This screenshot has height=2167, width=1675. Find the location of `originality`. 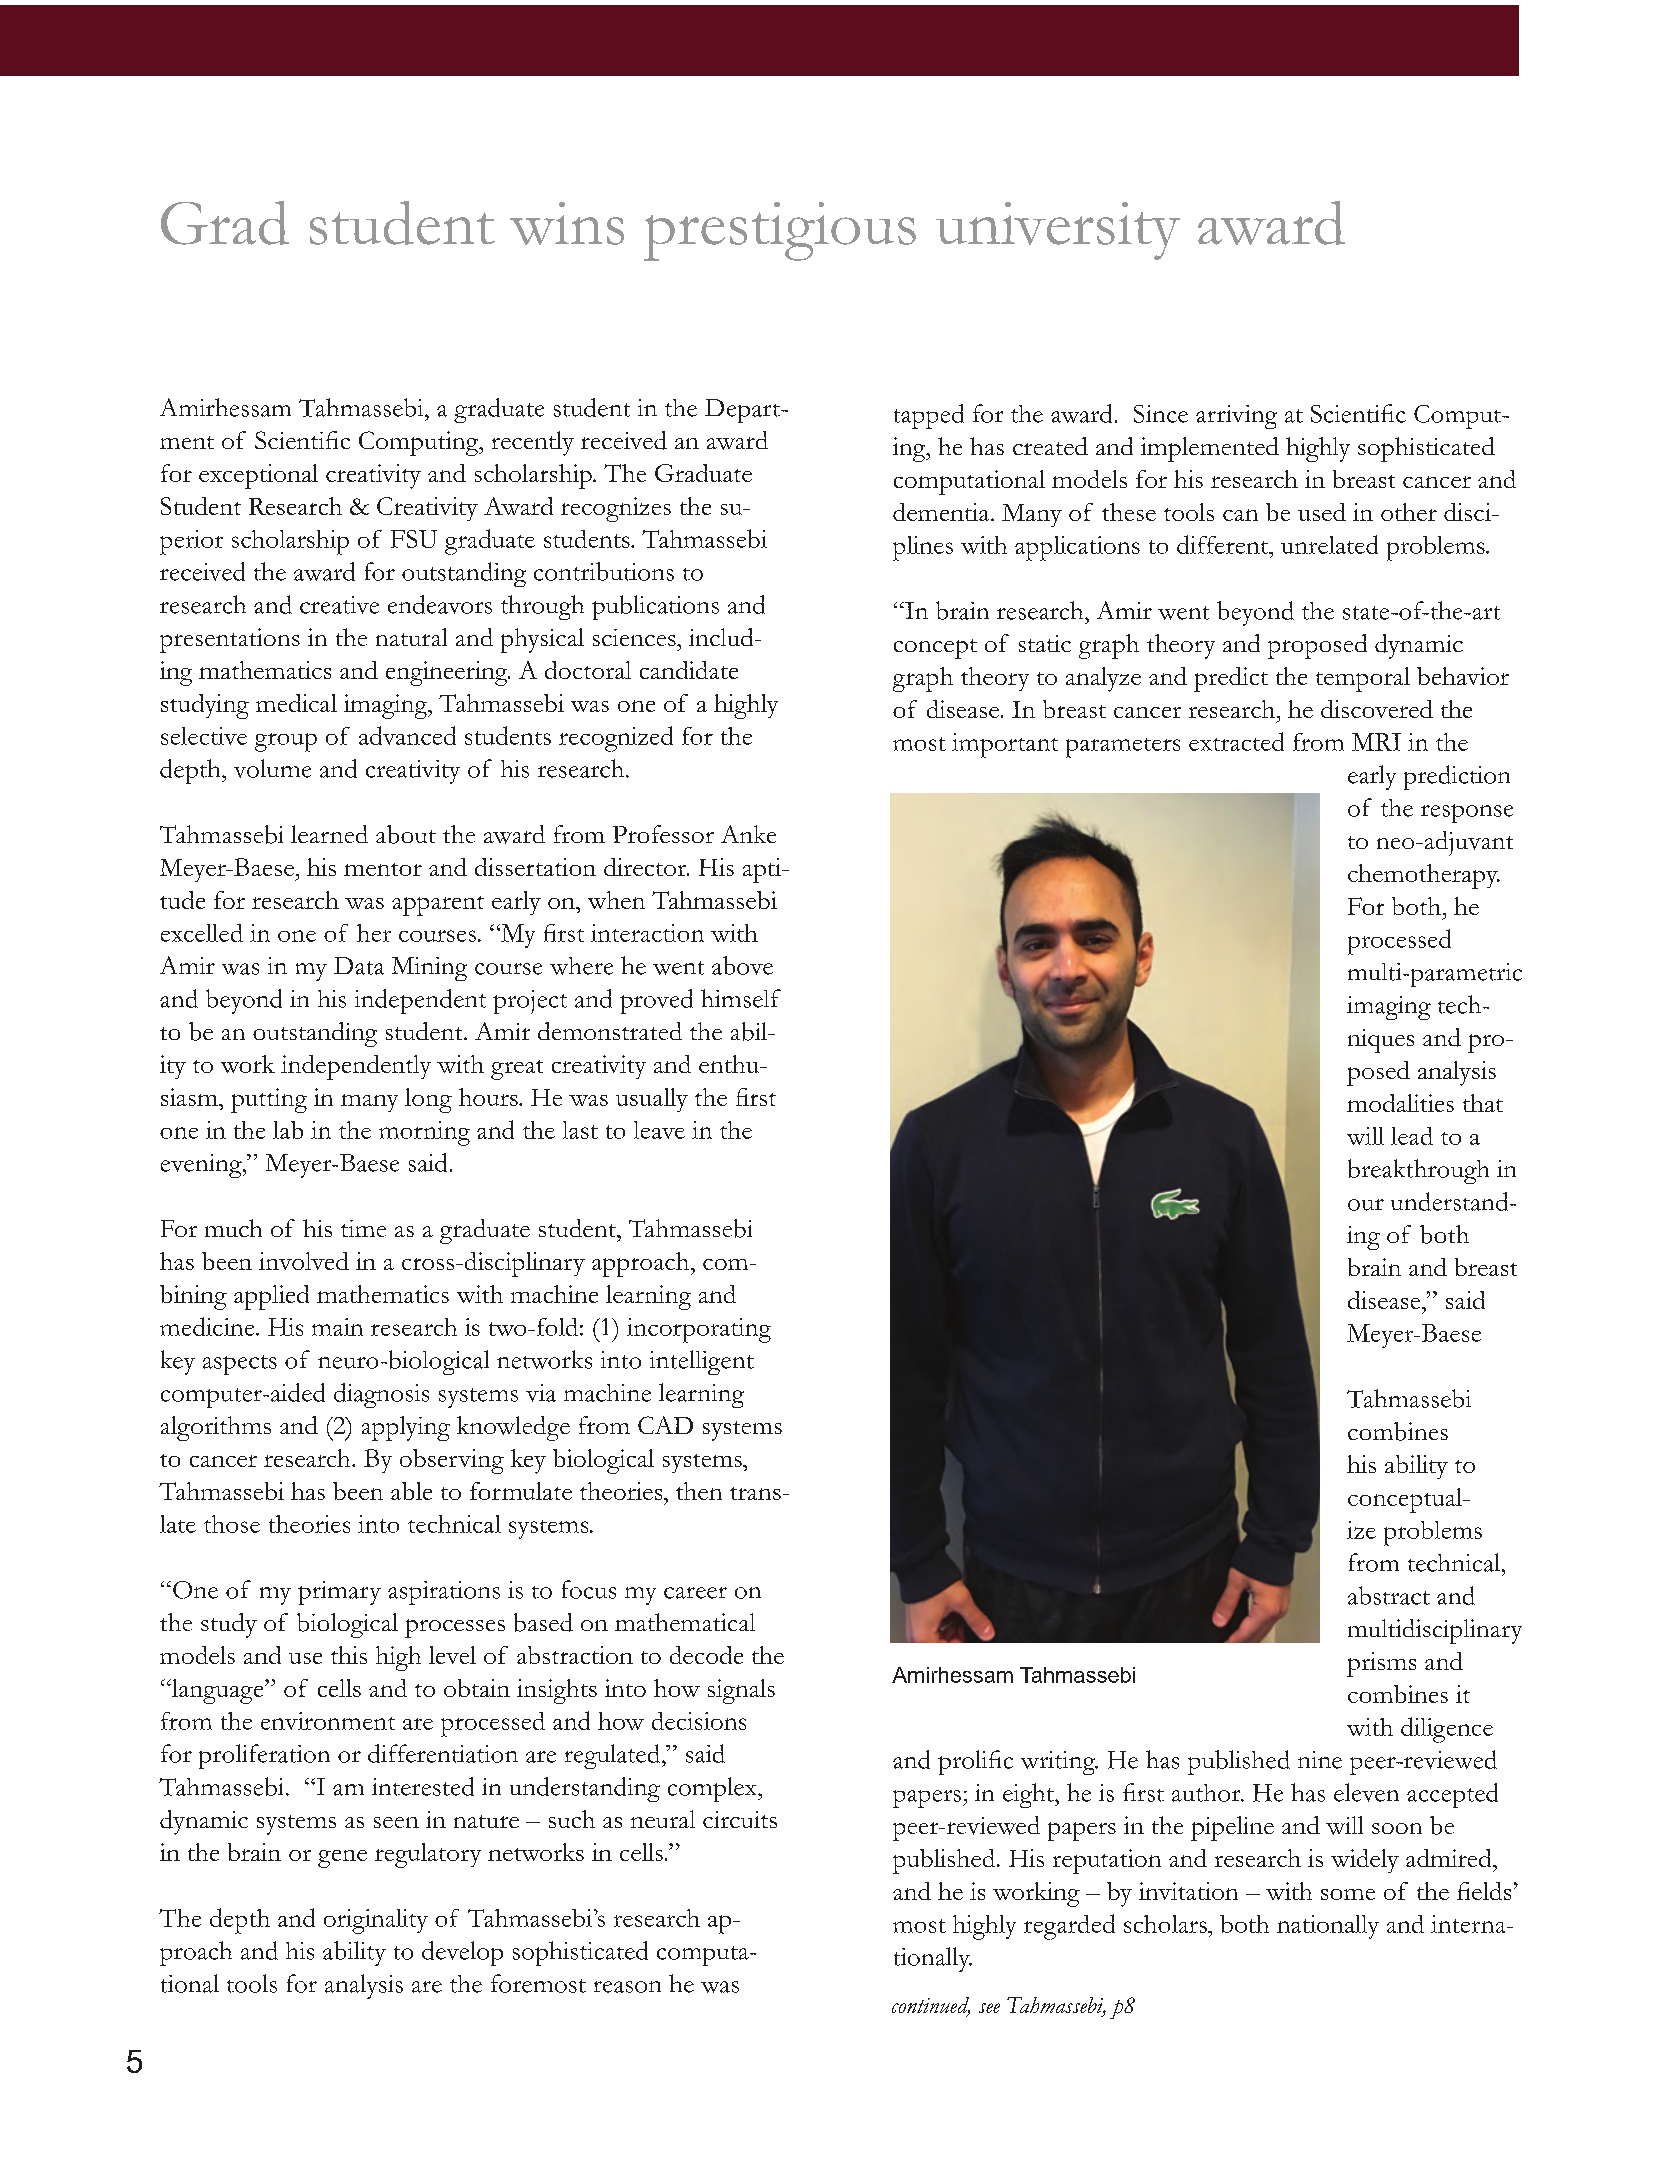

originality is located at coordinates (376, 1921).
